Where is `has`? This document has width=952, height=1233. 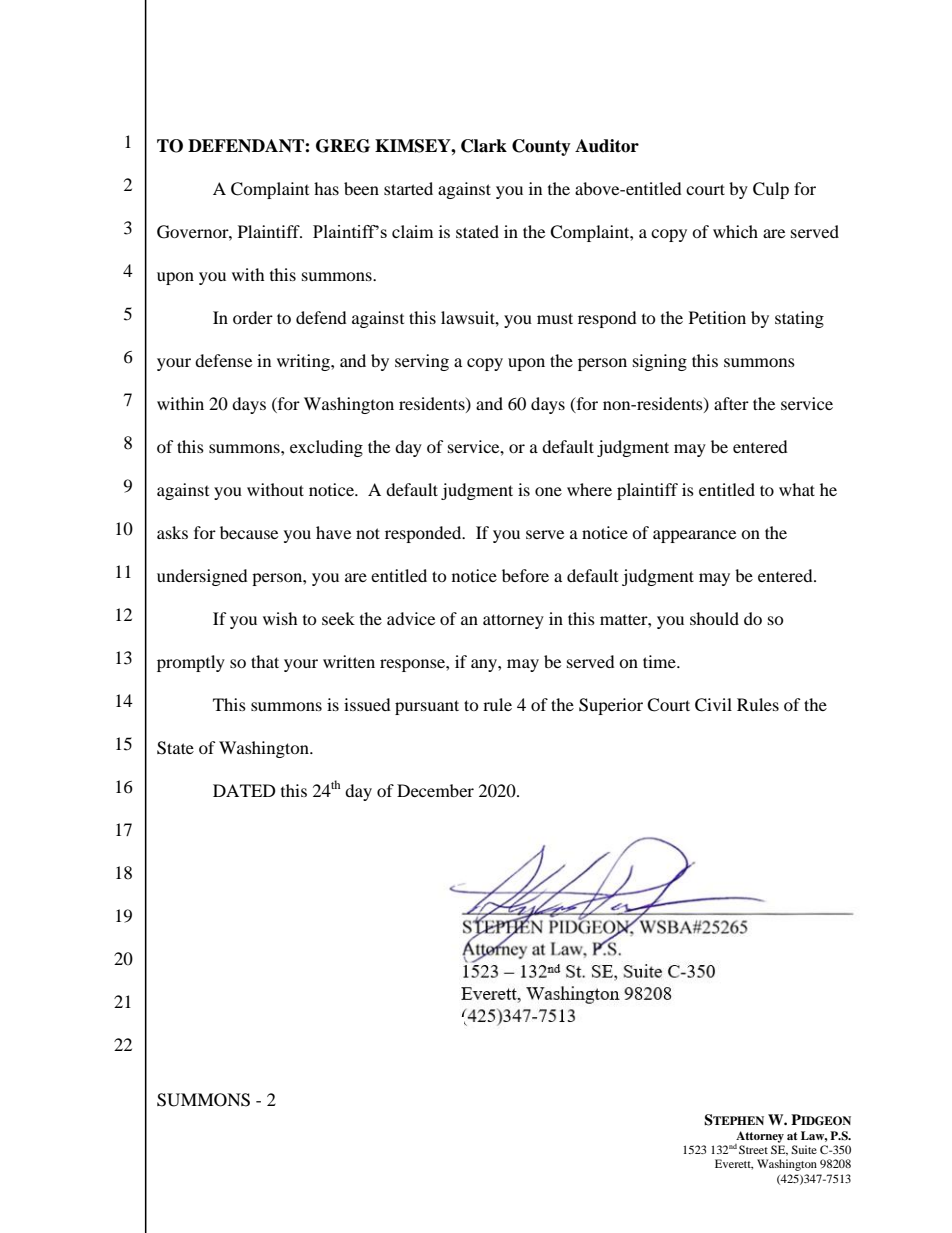 has is located at coordinates (326, 188).
